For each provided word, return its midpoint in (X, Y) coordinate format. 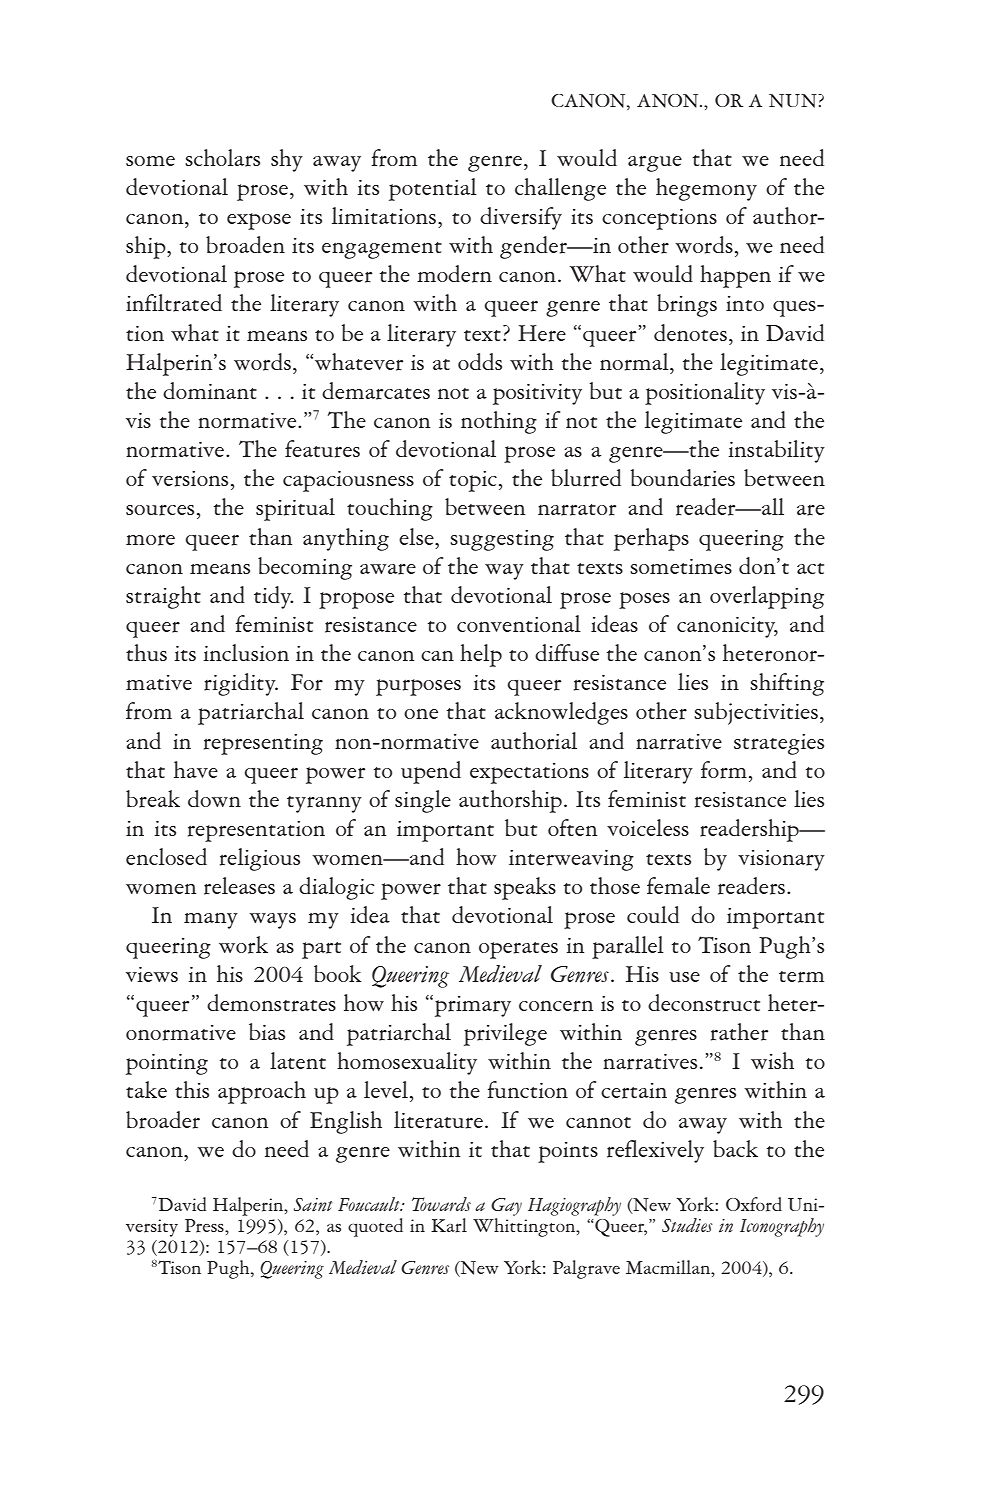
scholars (222, 158)
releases (239, 886)
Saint (313, 1205)
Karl (449, 1225)
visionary (781, 860)
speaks (525, 888)
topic (473, 481)
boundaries (683, 478)
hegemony (706, 189)
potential (433, 189)
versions (190, 479)
